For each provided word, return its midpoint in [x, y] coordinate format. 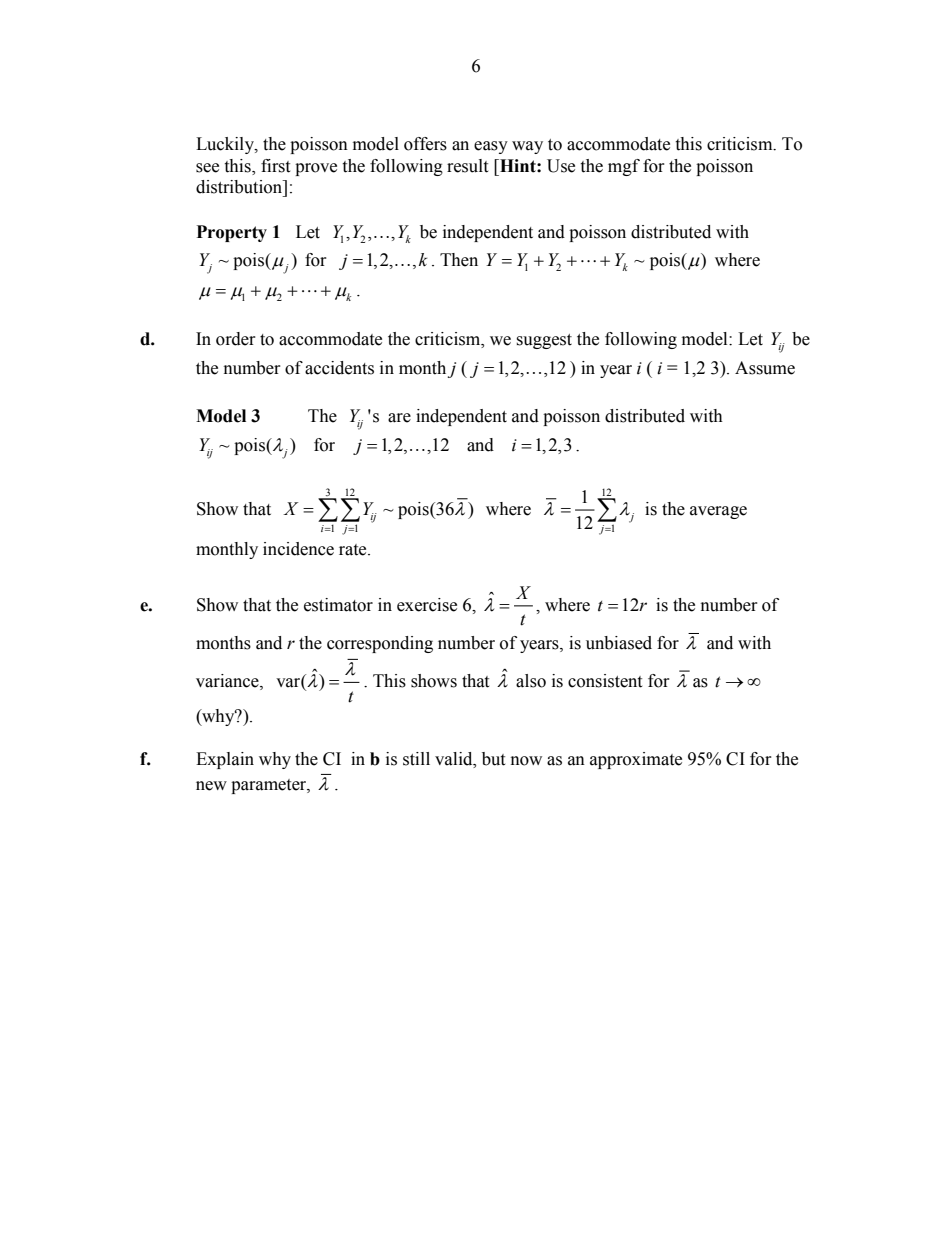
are [399, 418]
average [718, 512]
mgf [624, 167]
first [275, 166]
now [526, 761]
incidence [298, 549]
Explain [225, 760]
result [467, 166]
